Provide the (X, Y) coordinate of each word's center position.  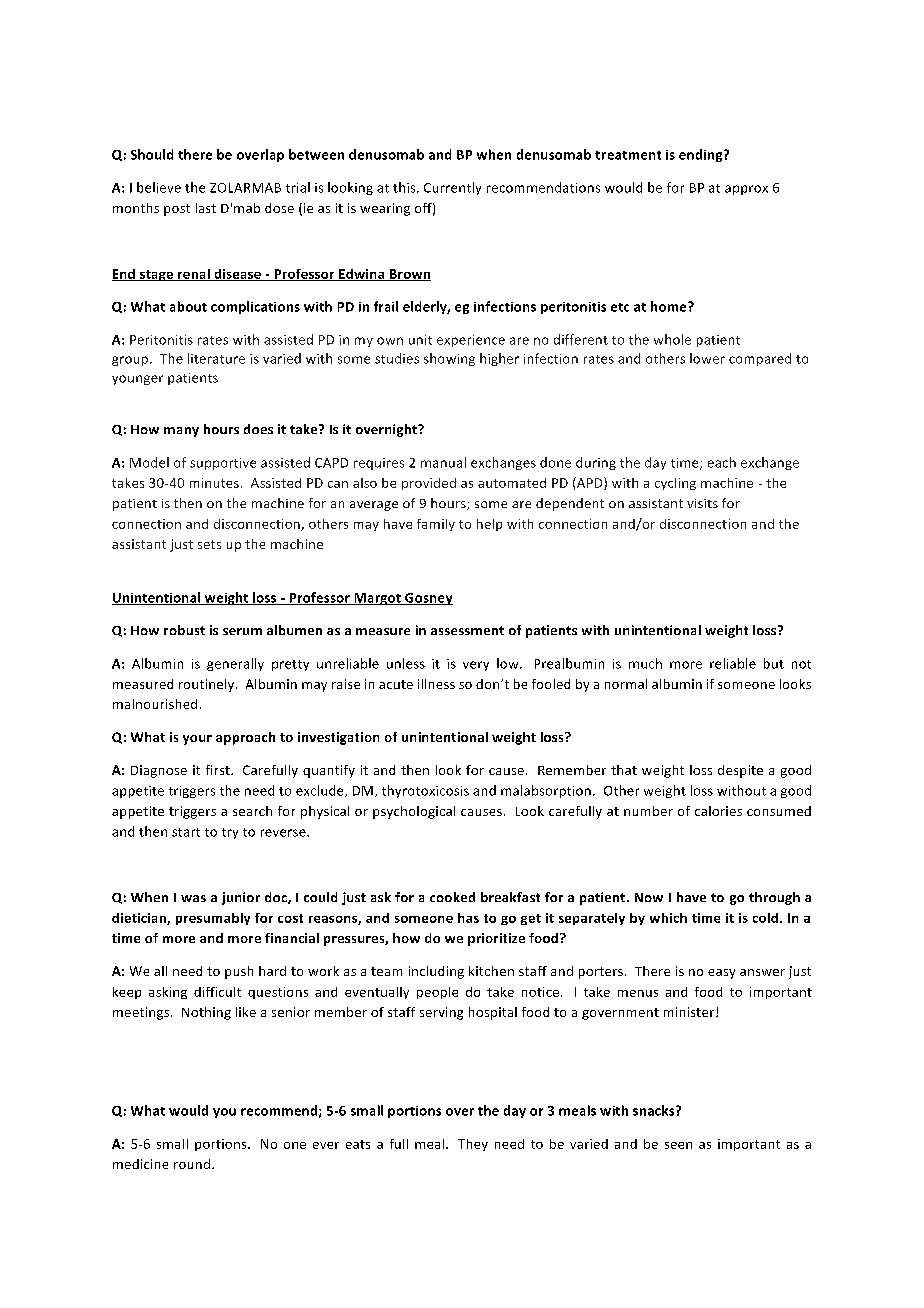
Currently (452, 188)
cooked (452, 897)
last (206, 208)
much (645, 663)
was (193, 898)
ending (702, 155)
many (181, 432)
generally (235, 664)
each (722, 462)
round (192, 1164)
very (476, 666)
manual (443, 462)
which (668, 918)
